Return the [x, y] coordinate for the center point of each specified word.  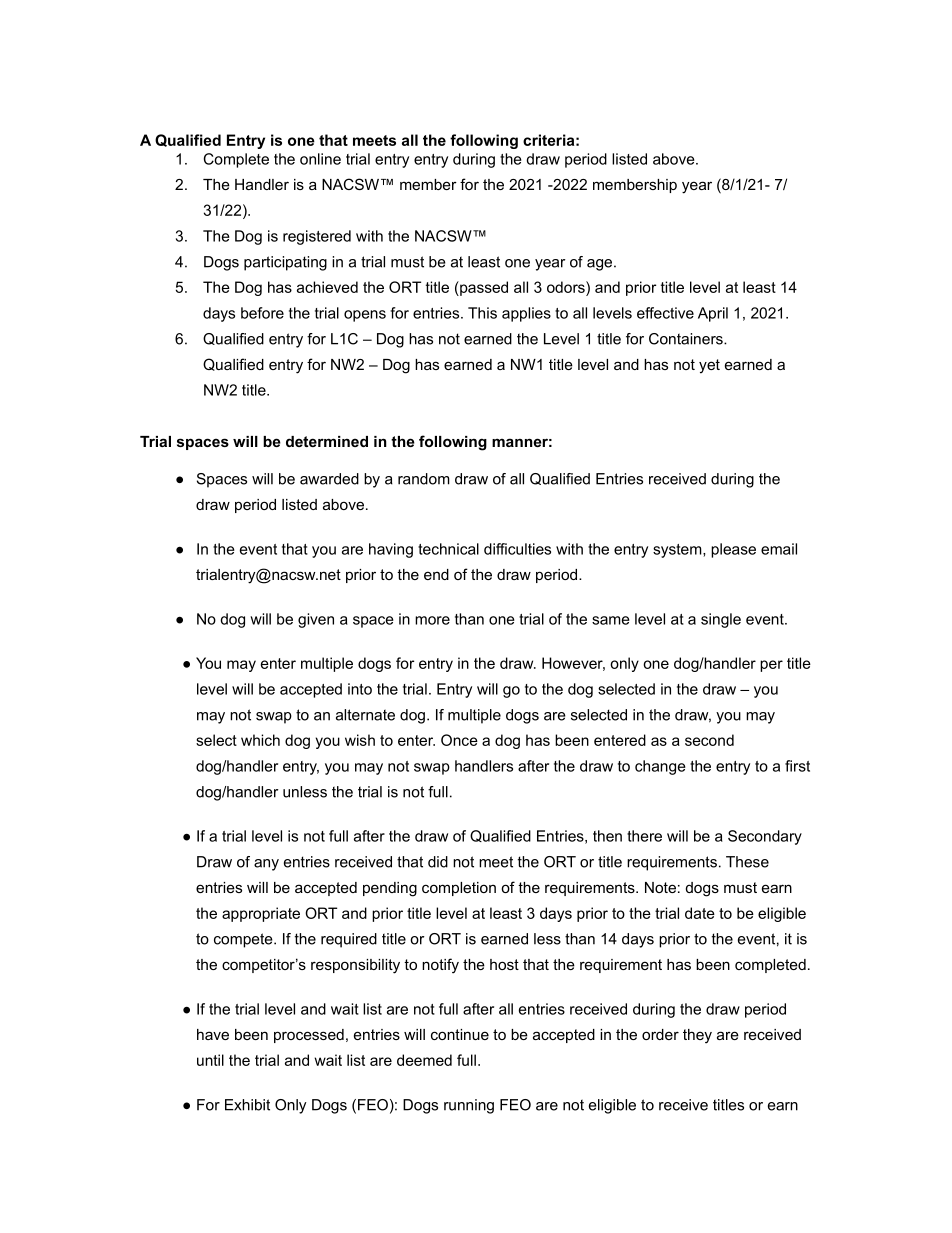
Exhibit [247, 1105]
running [469, 1106]
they [697, 1036]
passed [483, 288]
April [713, 314]
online [320, 159]
